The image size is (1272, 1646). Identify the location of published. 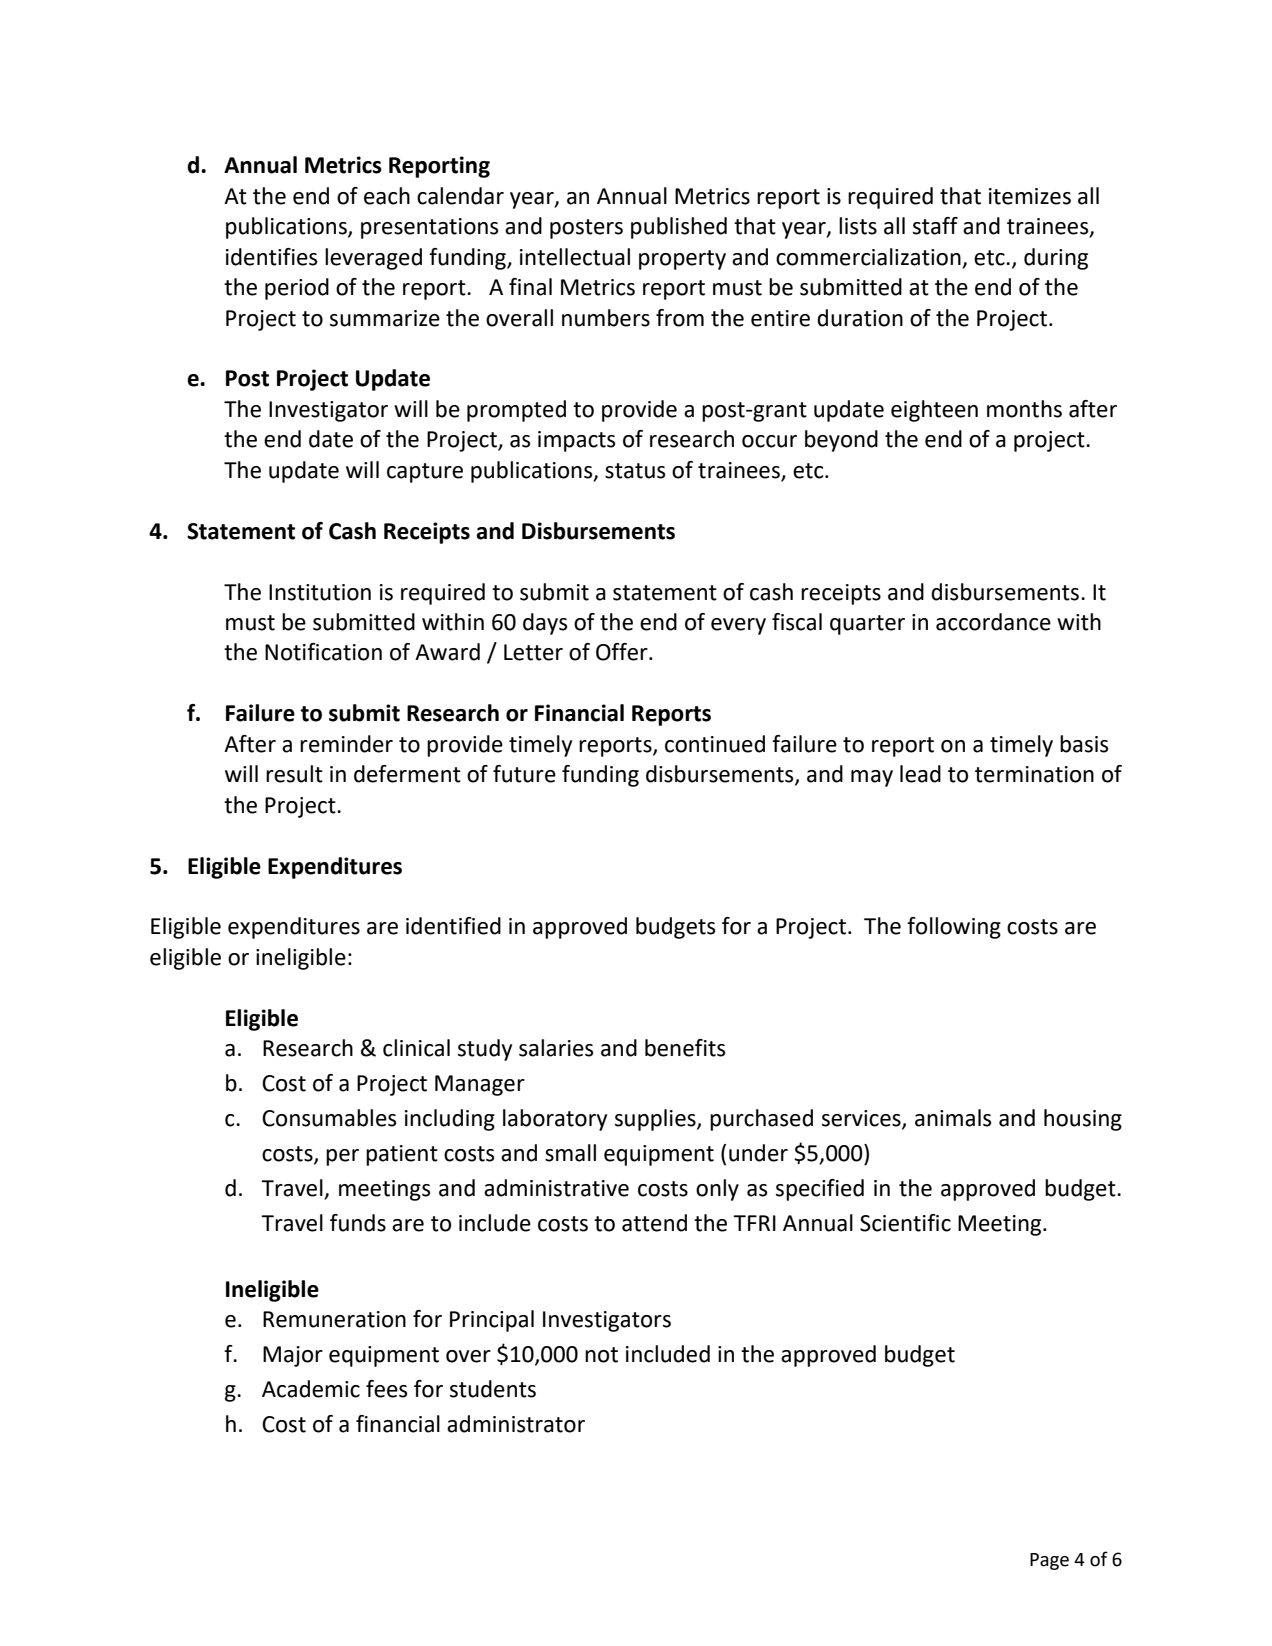
(679, 228).
